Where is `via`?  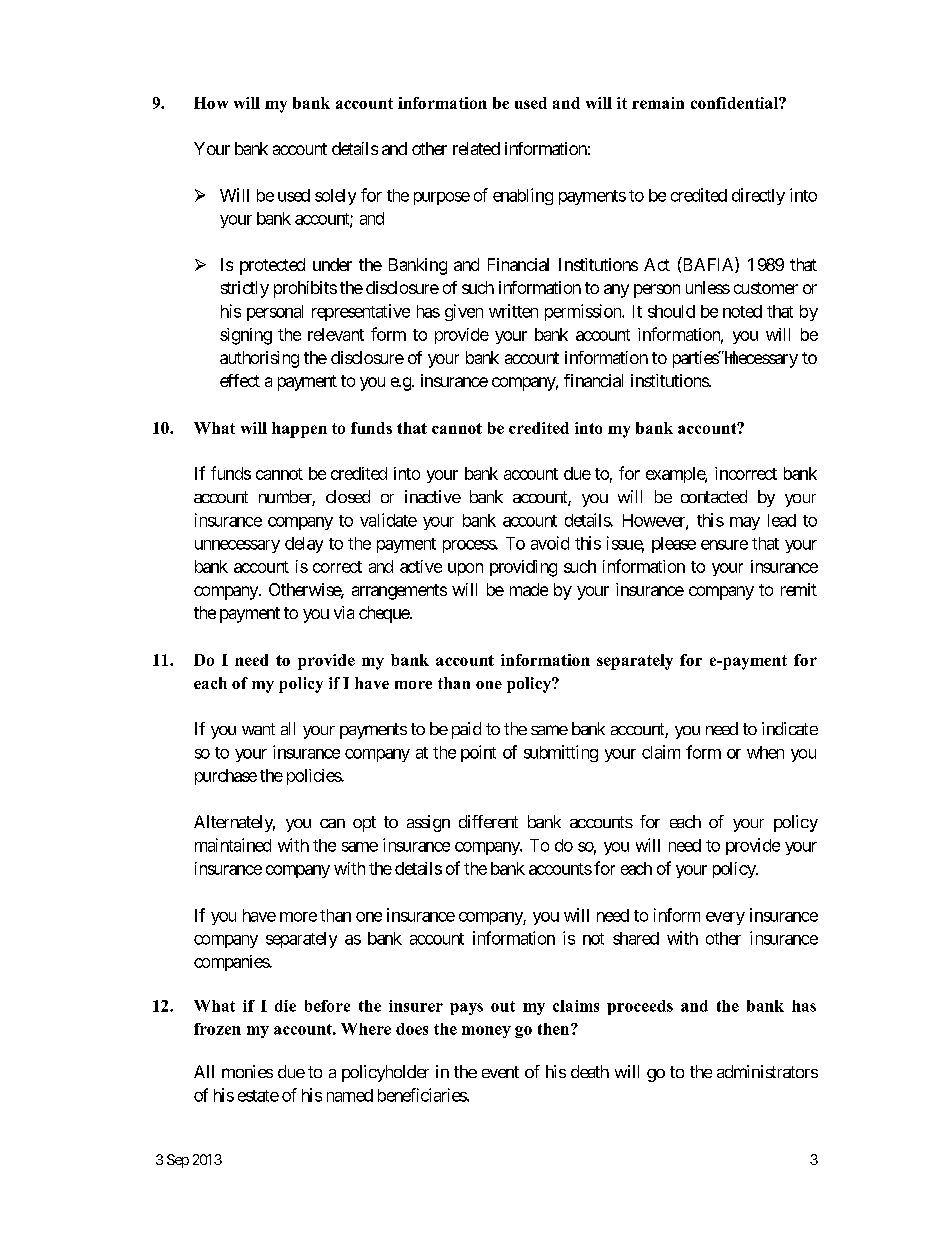 via is located at coordinates (344, 612).
